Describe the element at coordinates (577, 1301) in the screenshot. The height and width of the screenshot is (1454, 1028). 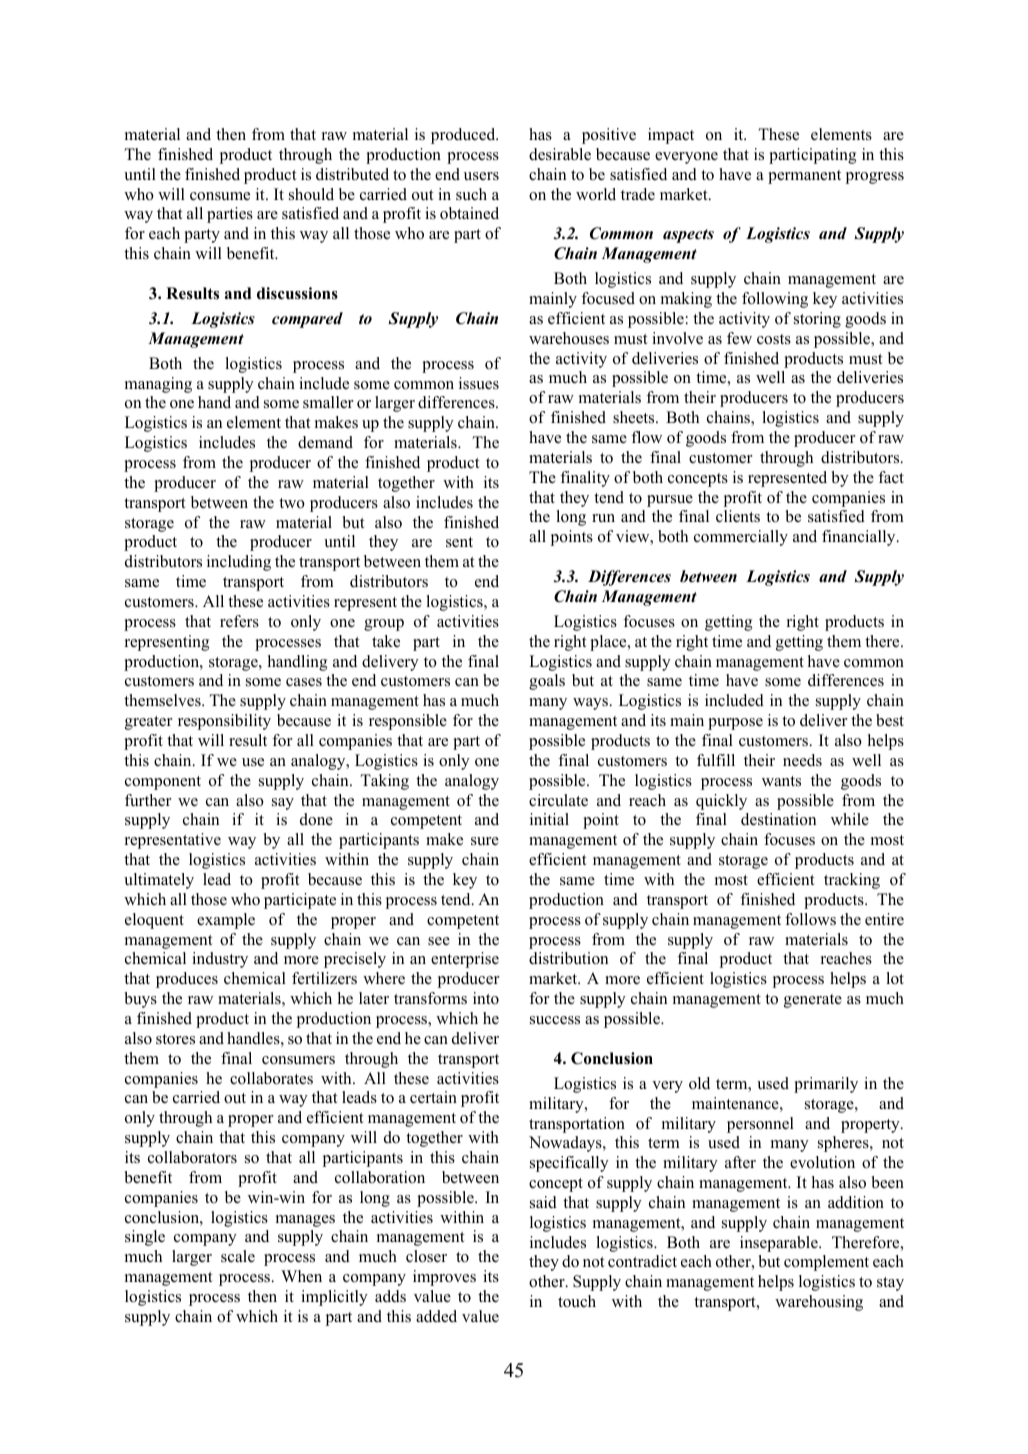
I see `touch` at that location.
